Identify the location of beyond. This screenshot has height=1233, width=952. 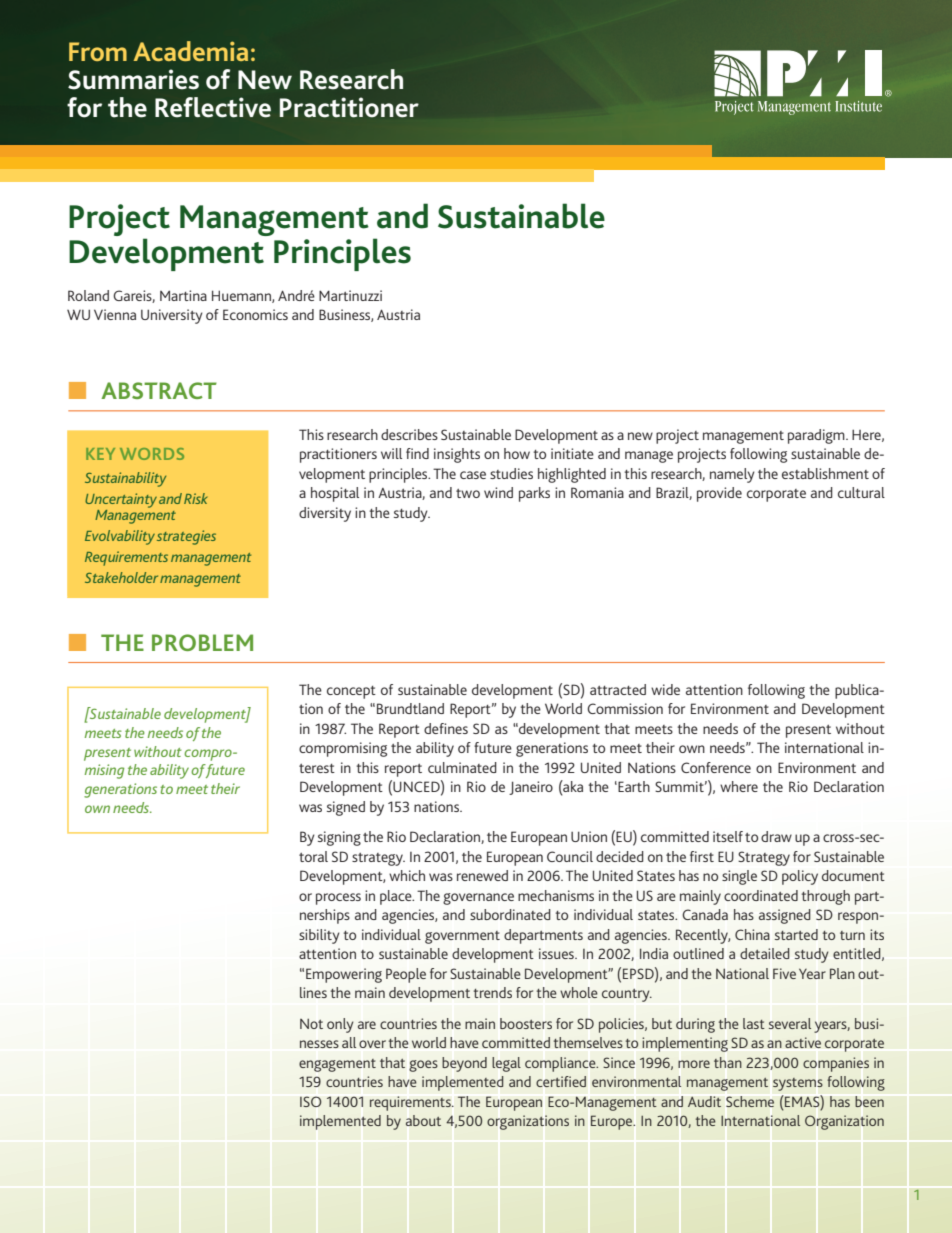
(464, 1064).
